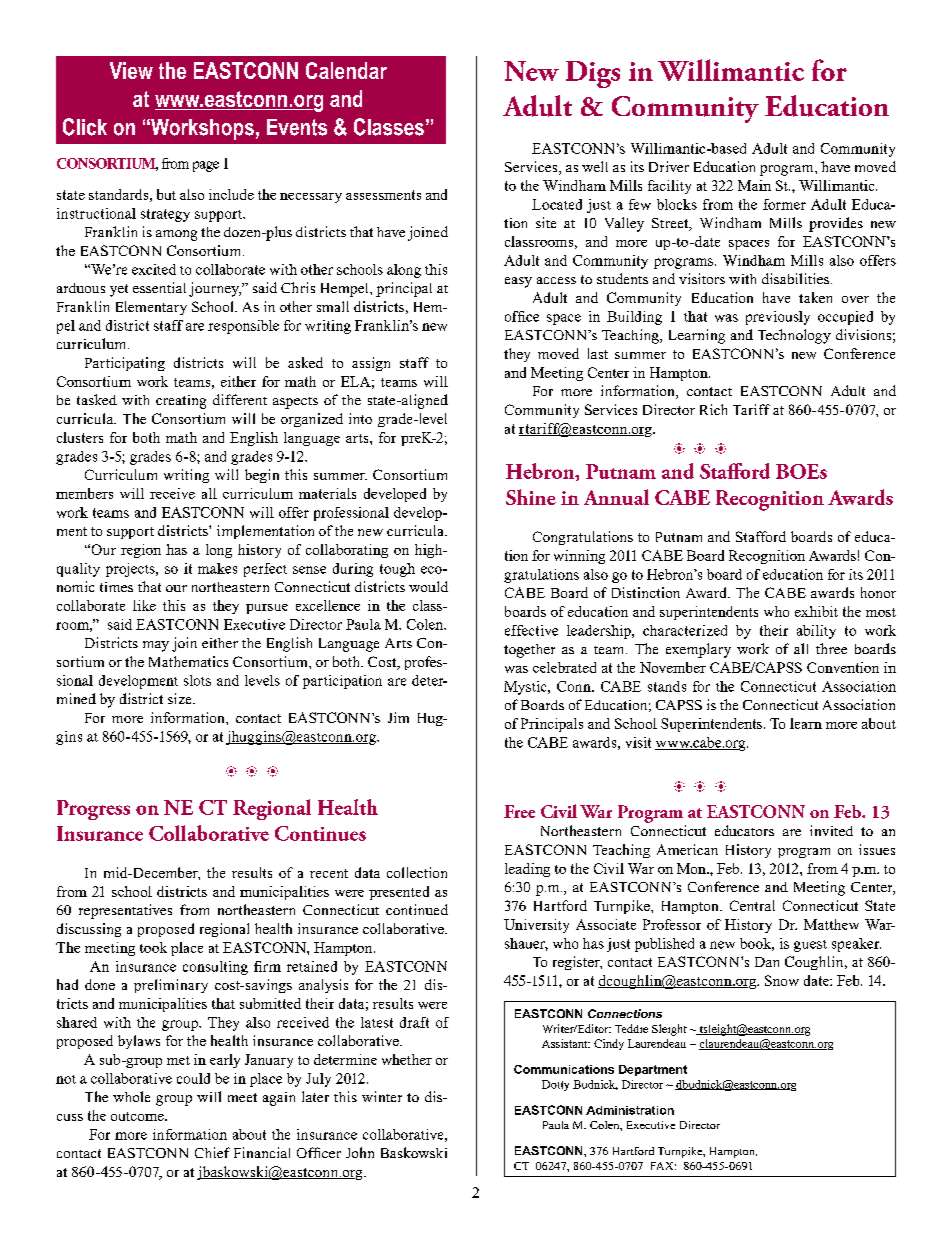 This image has width=952, height=1233. Describe the element at coordinates (518, 282) in the image. I see `easy` at that location.
